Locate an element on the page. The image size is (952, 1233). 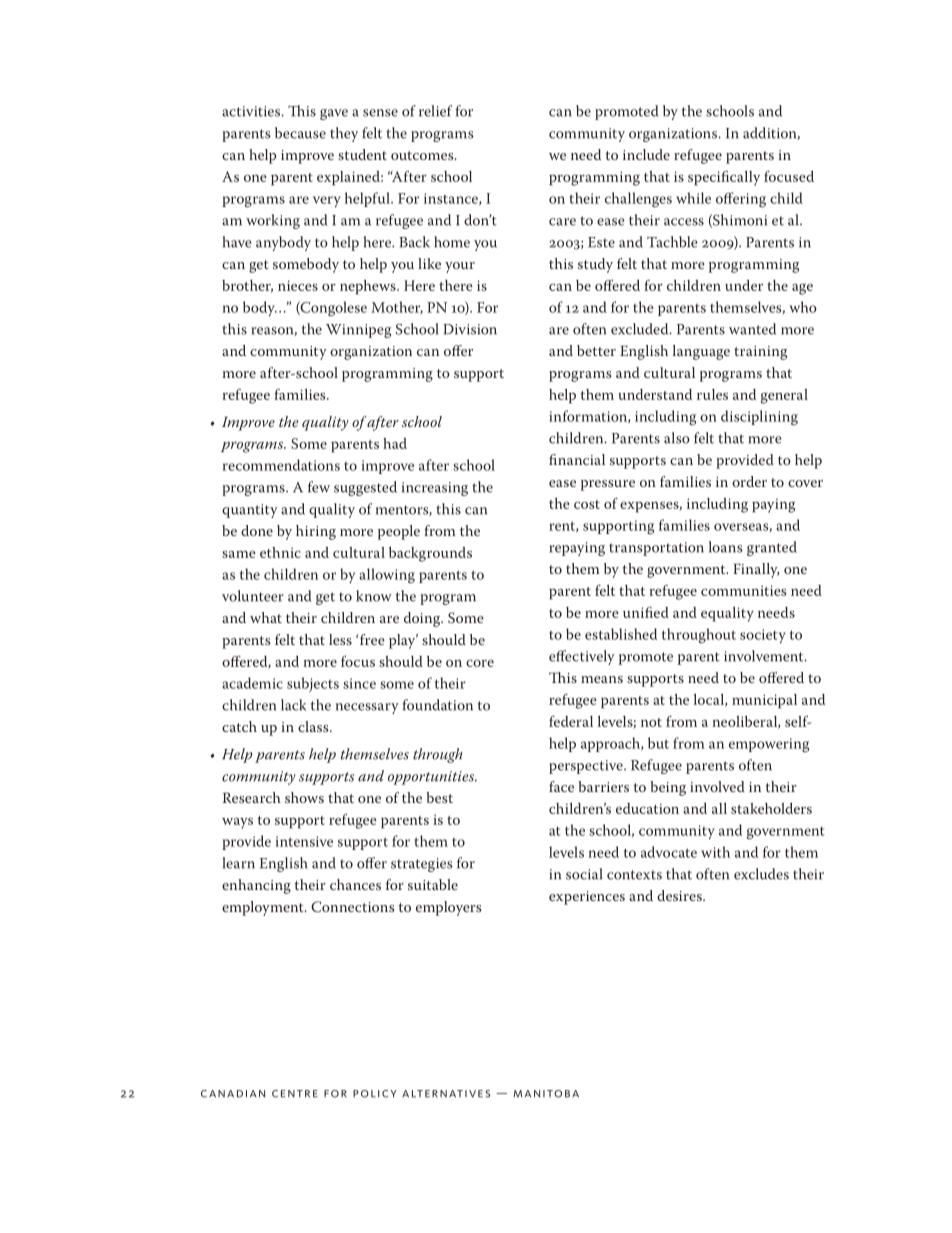
desires is located at coordinates (680, 895).
